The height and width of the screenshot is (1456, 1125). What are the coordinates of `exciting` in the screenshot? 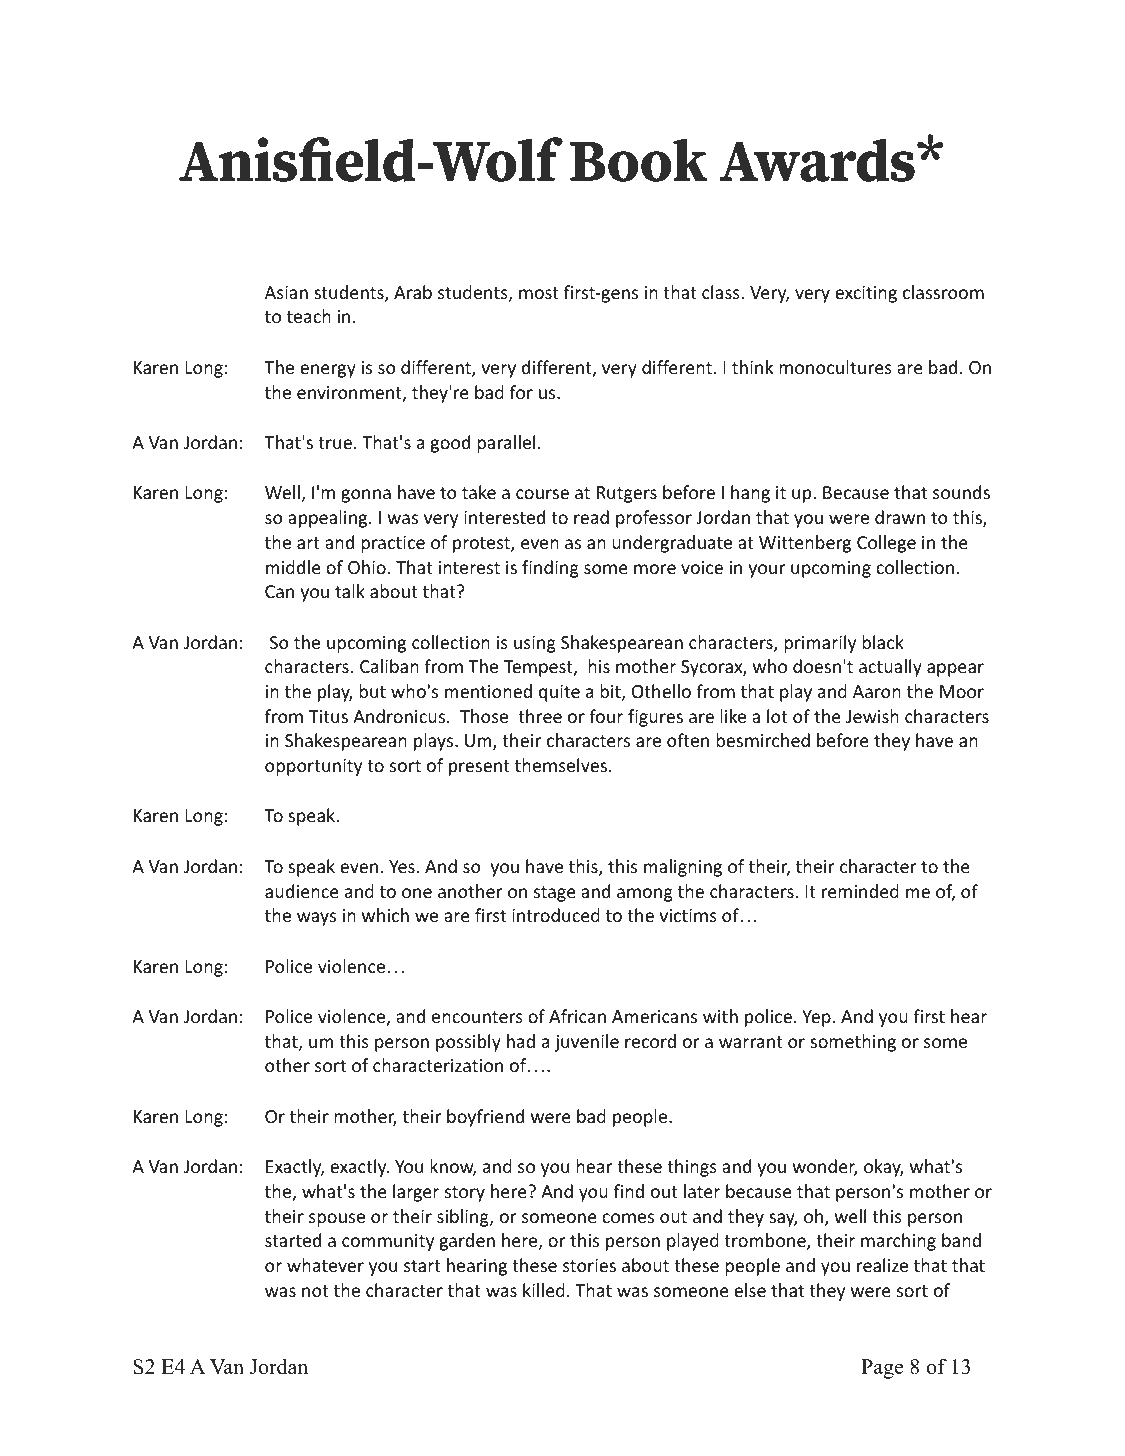 It's located at (866, 294).
